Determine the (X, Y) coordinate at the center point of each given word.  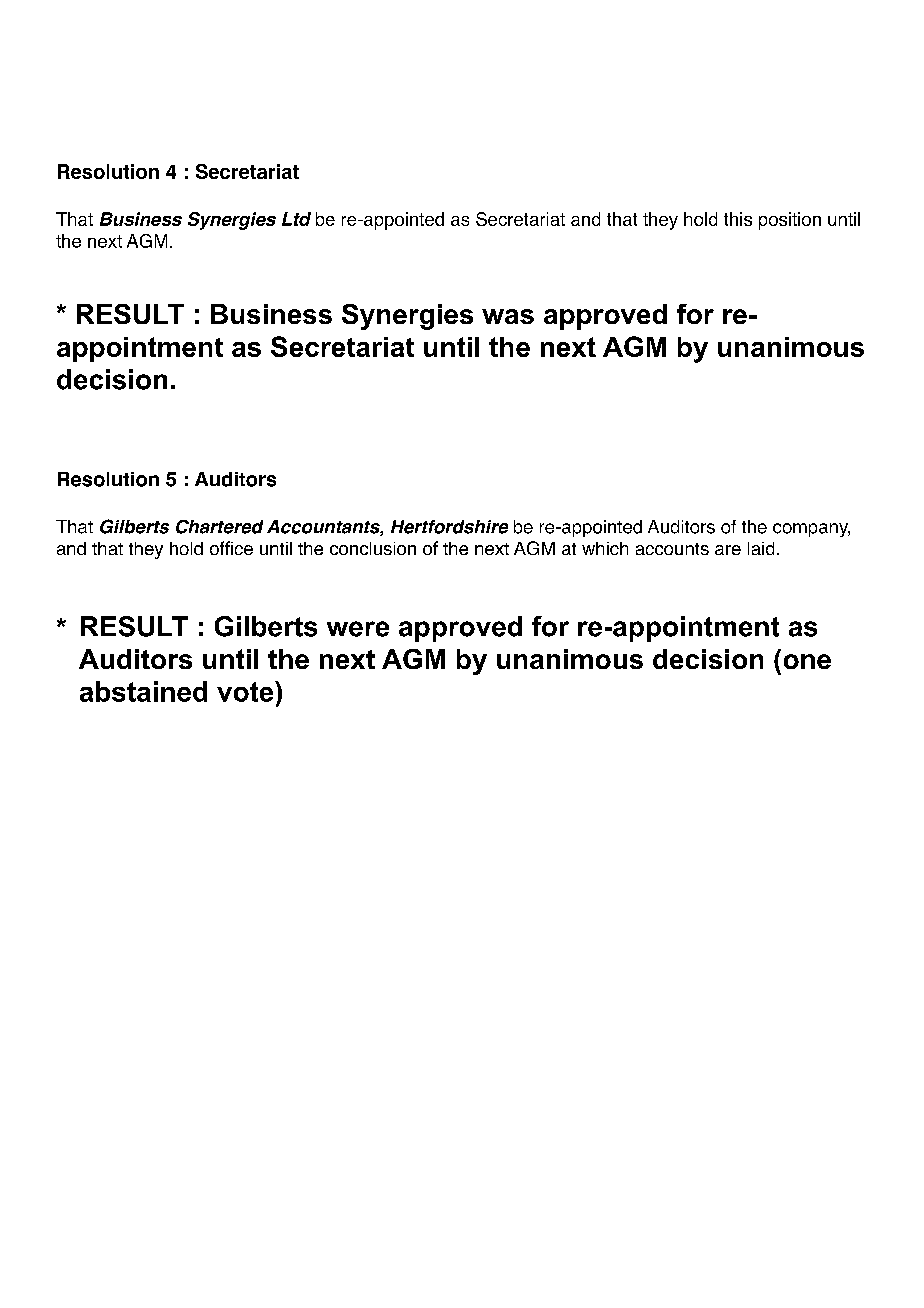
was (508, 316)
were (358, 629)
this (738, 219)
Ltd (296, 219)
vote (246, 691)
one (807, 661)
